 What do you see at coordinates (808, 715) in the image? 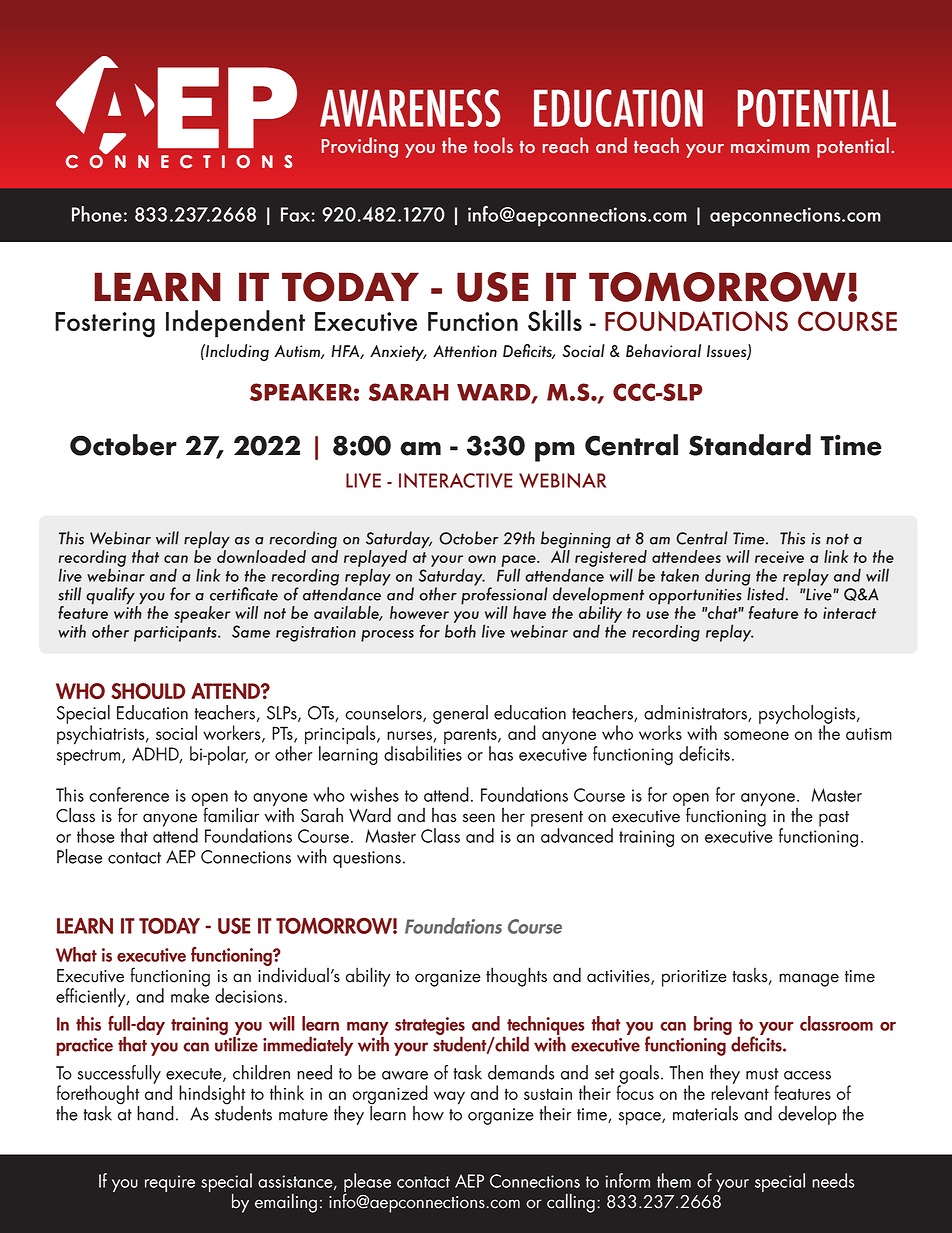
I see `psychologists` at bounding box center [808, 715].
